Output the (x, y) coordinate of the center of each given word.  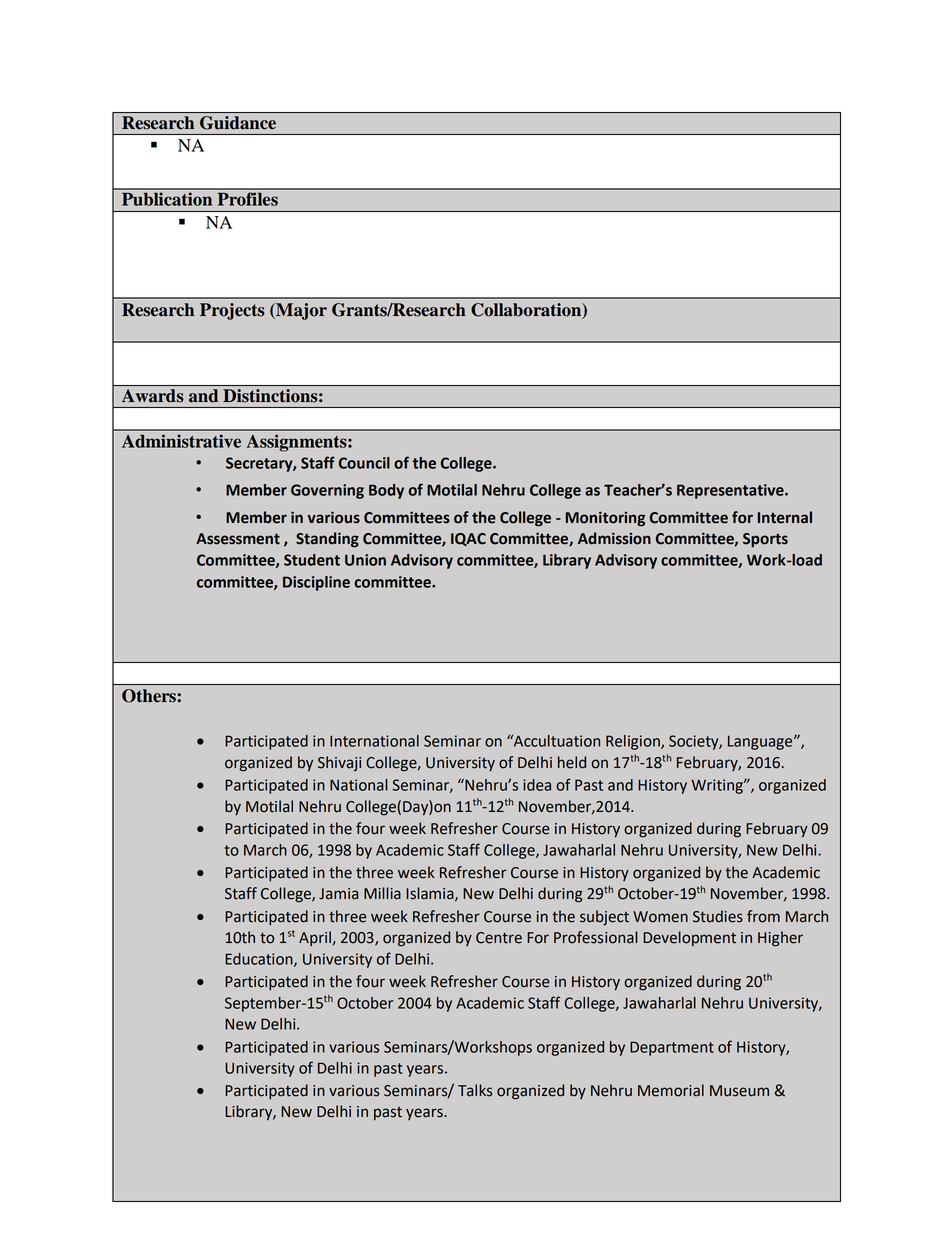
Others (150, 696)
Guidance (238, 123)
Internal (785, 517)
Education (260, 960)
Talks (475, 1090)
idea (537, 785)
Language (761, 742)
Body (386, 491)
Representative (731, 491)
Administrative (181, 441)
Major (300, 311)
